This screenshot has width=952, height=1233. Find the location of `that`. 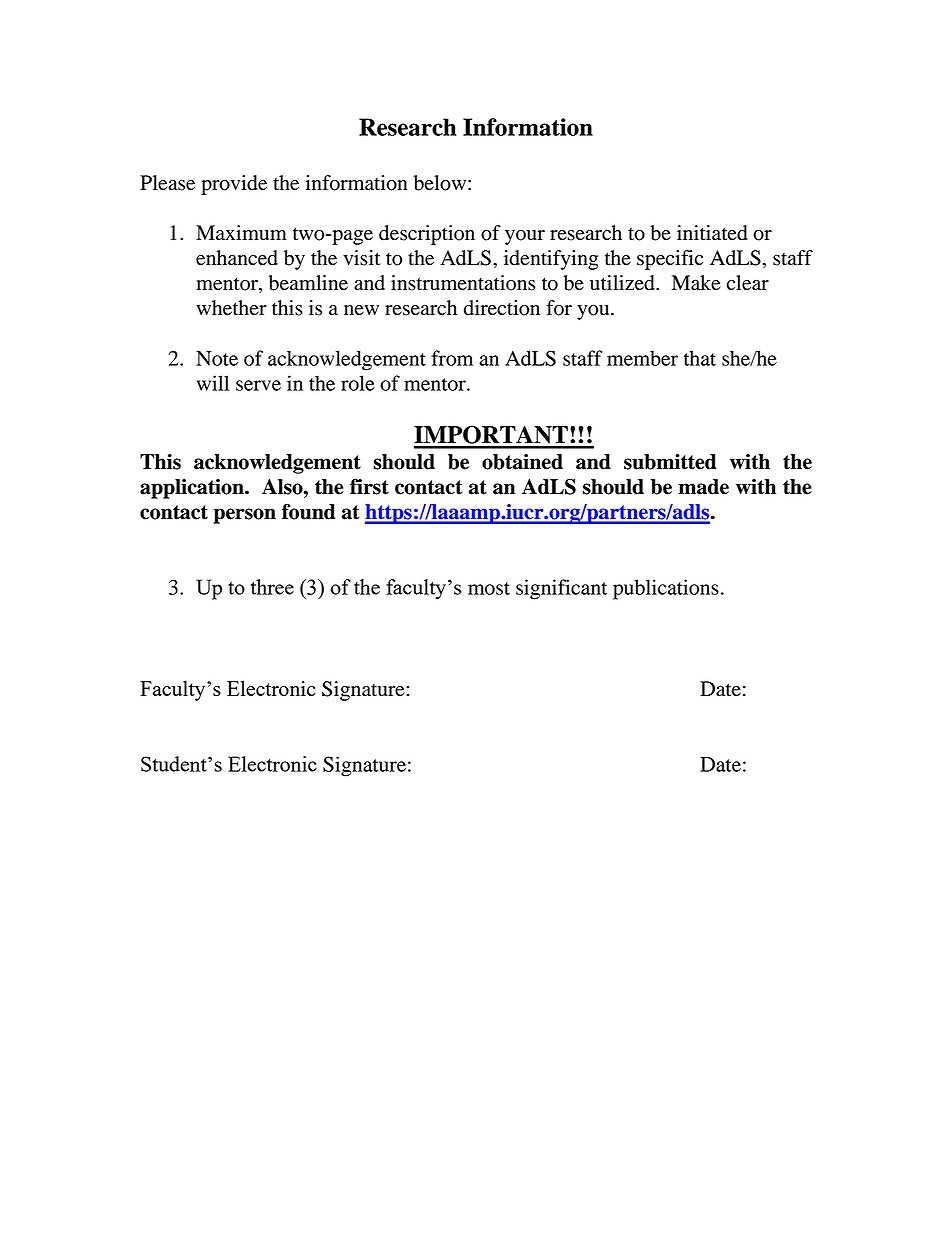

that is located at coordinates (700, 358).
